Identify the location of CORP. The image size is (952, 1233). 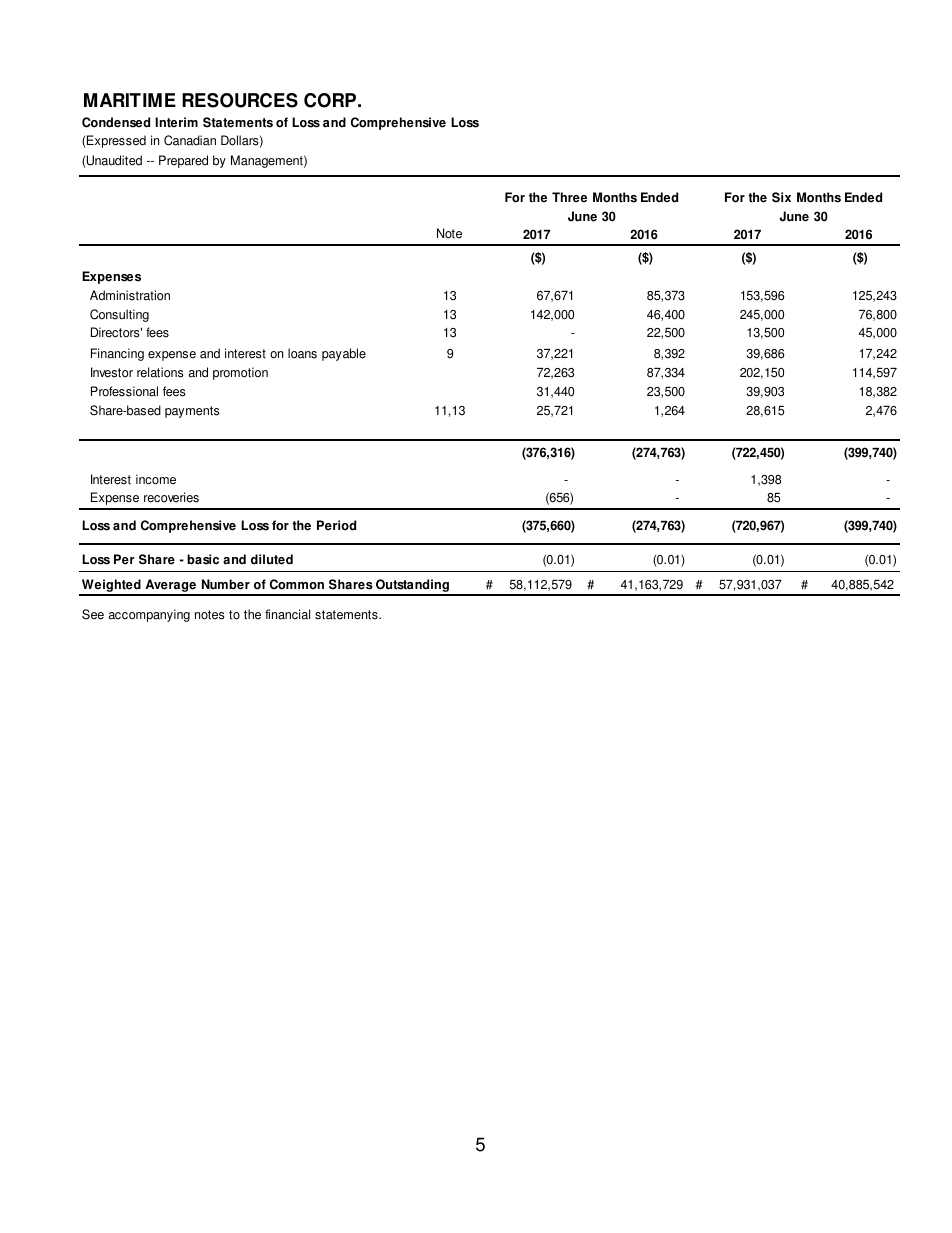
(331, 100).
